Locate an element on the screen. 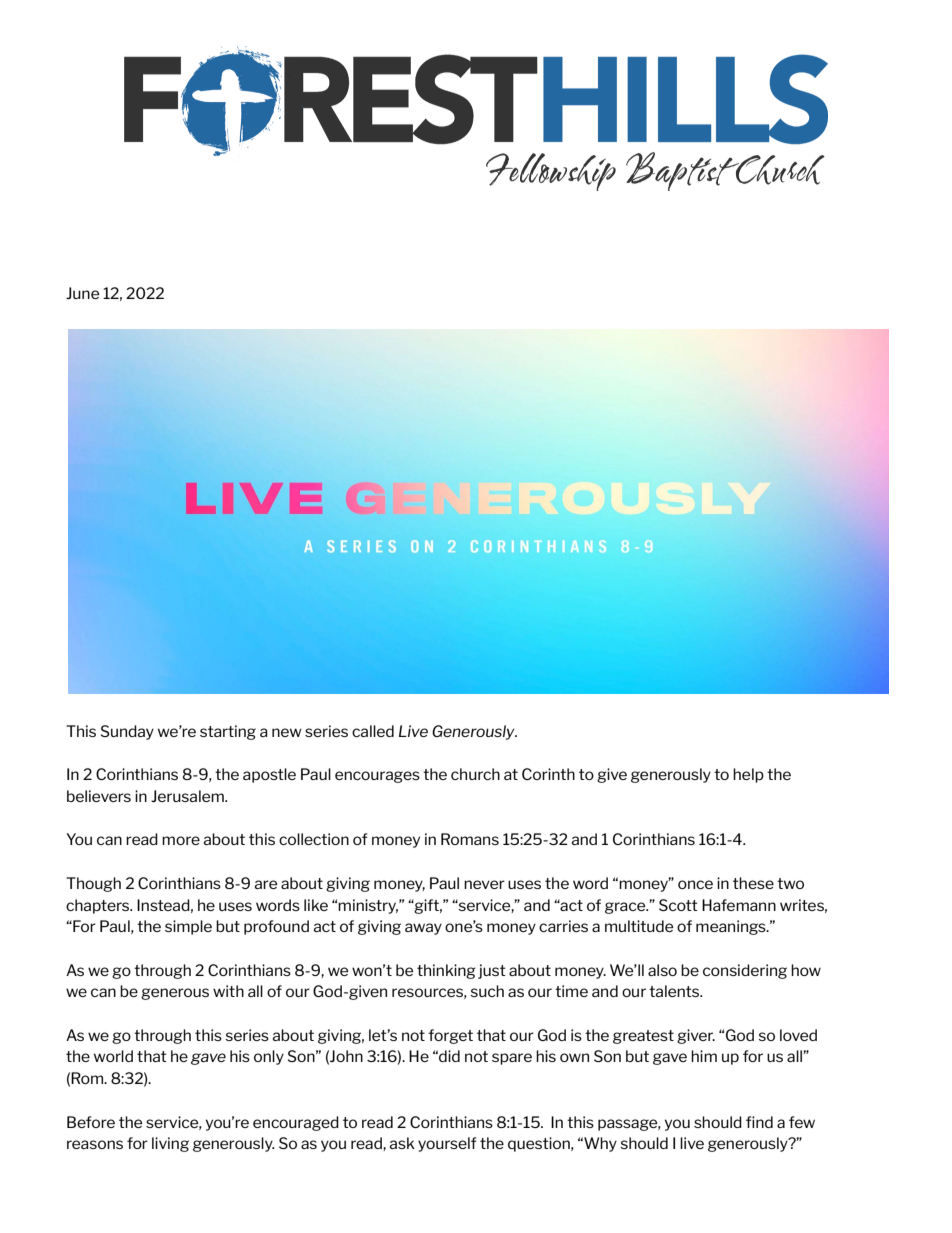  more is located at coordinates (181, 840).
